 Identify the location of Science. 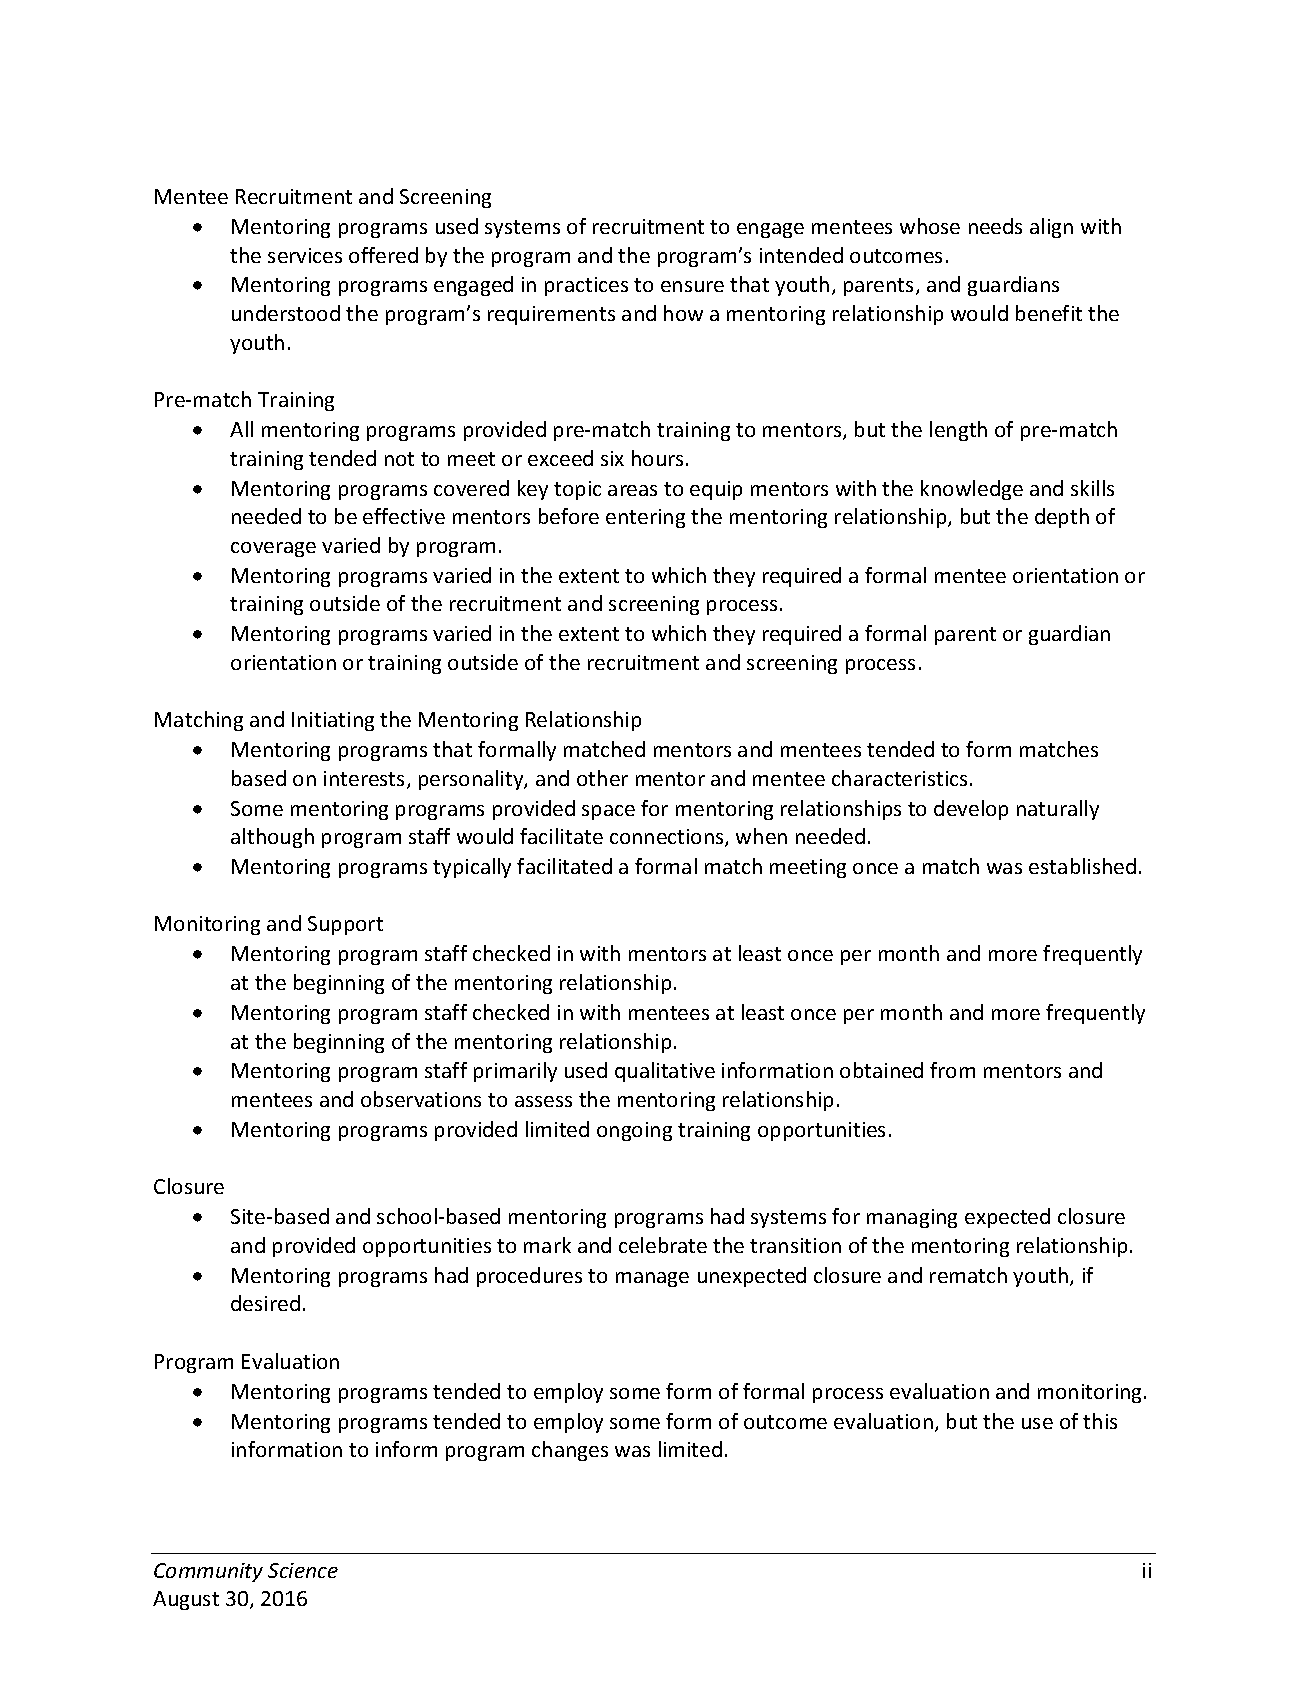
(303, 1570).
